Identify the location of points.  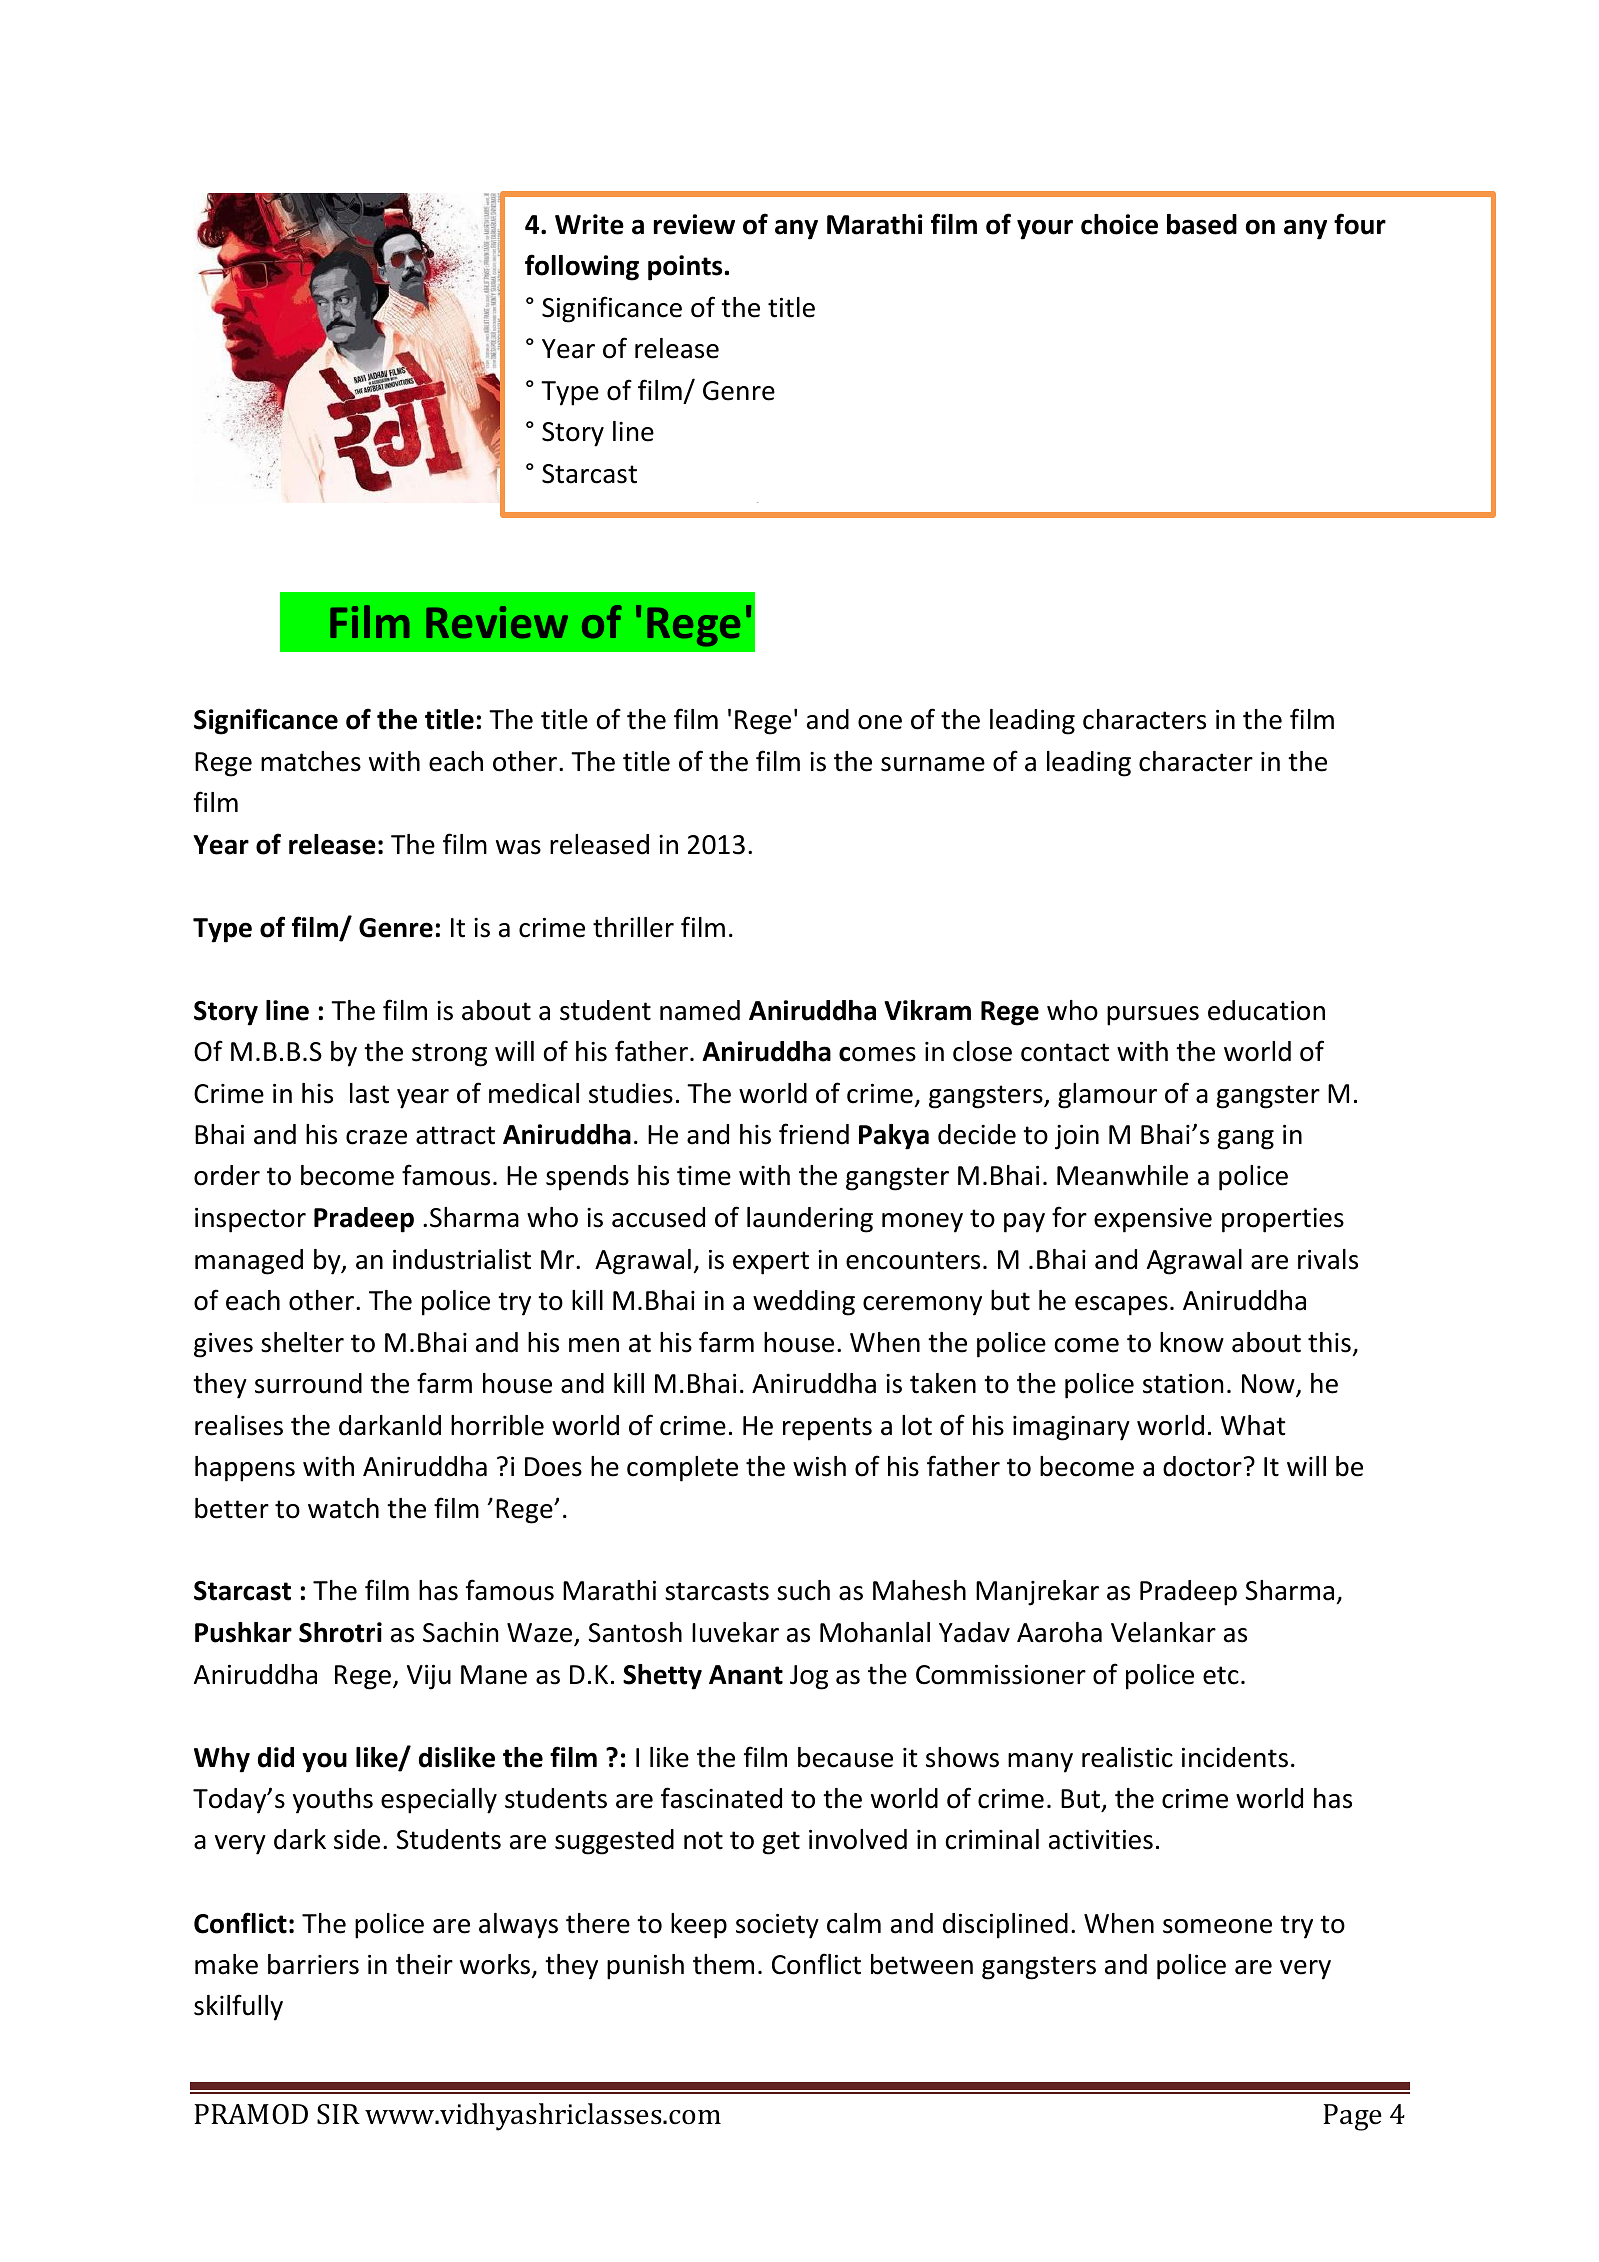
(685, 268).
